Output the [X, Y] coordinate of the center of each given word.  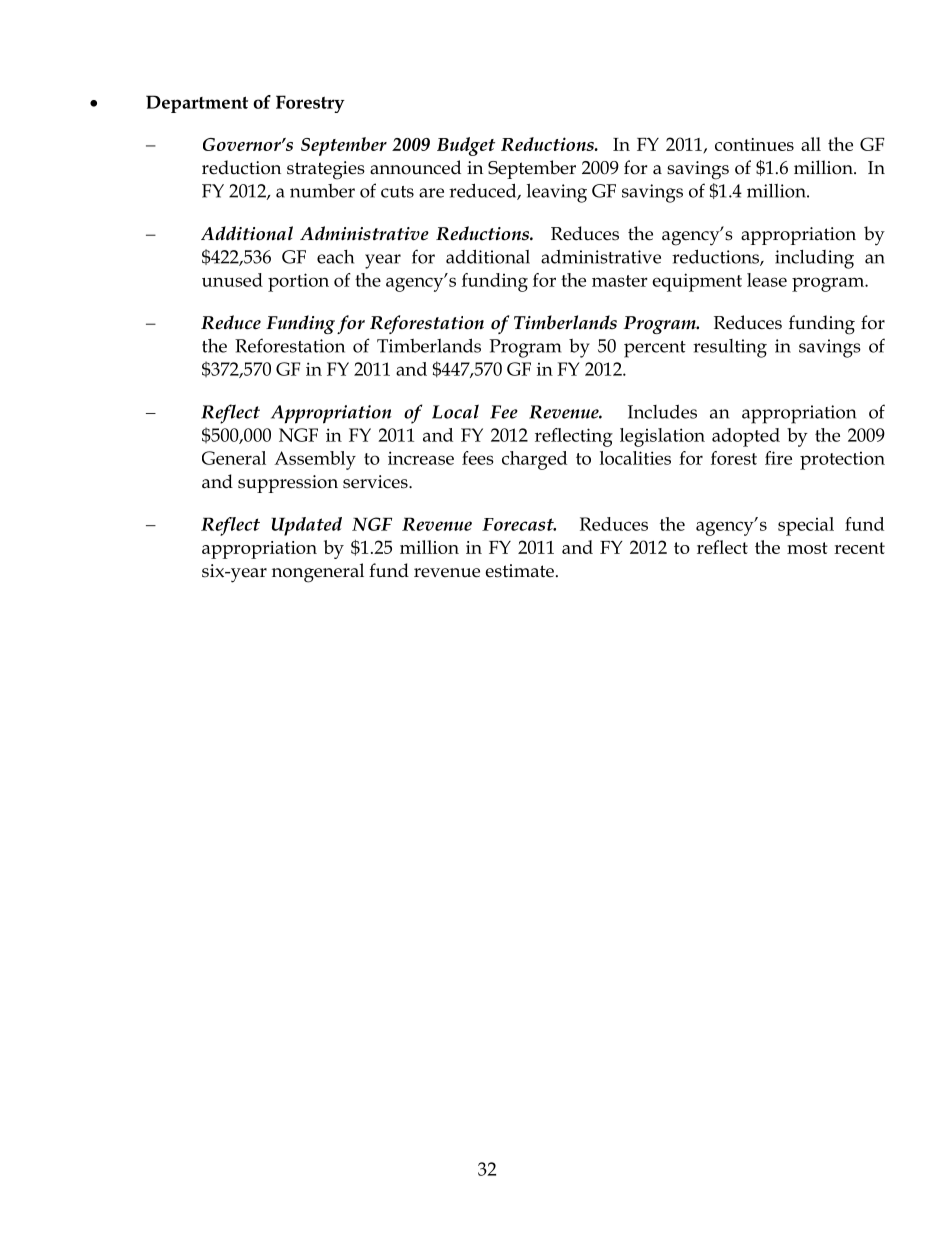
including [814, 259]
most [807, 548]
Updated [306, 526]
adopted [746, 437]
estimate [520, 571]
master [620, 281]
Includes [662, 411]
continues [754, 144]
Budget [466, 146]
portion [298, 282]
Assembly [315, 460]
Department [197, 104]
